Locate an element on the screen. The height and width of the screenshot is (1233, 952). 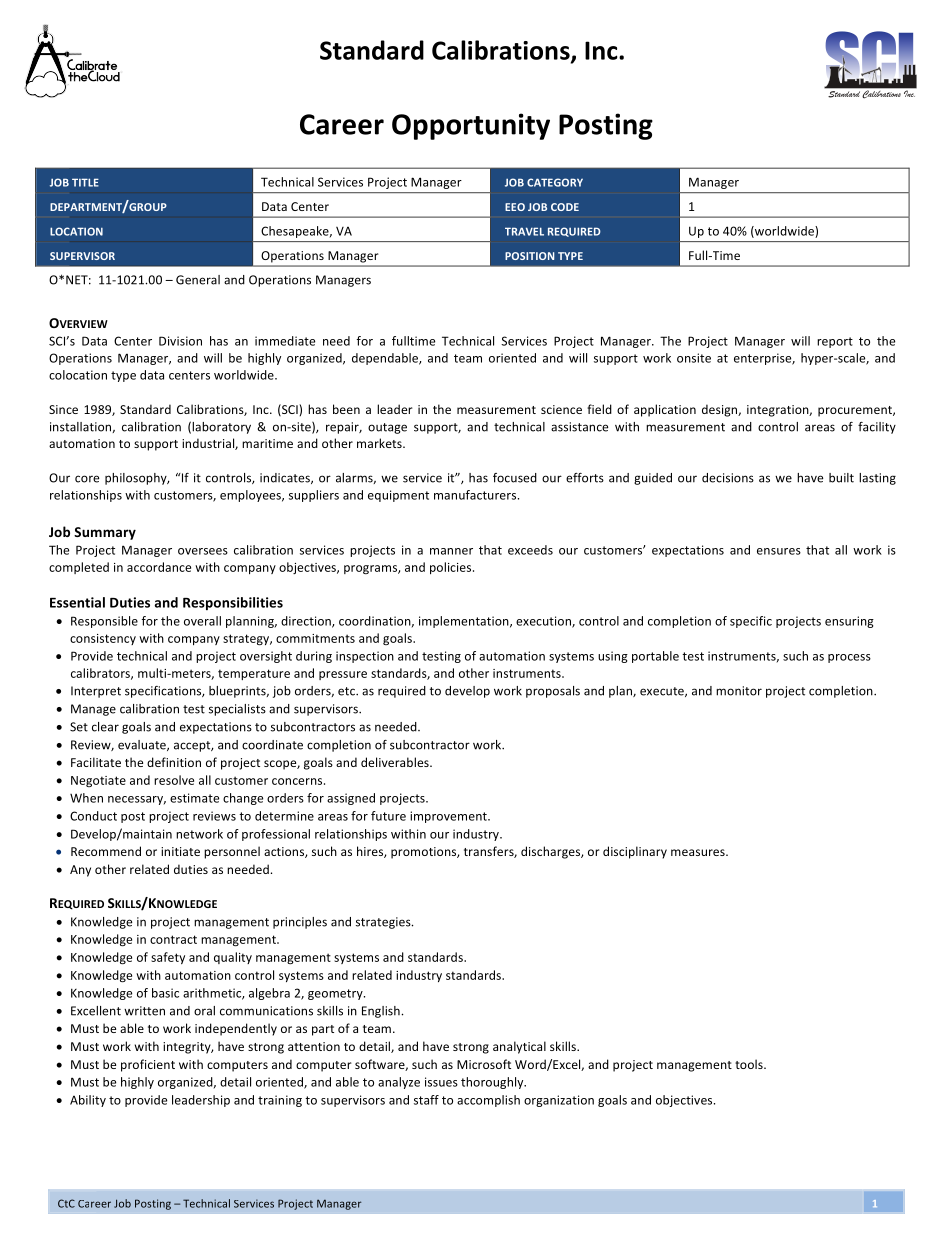
proficient is located at coordinates (148, 1065).
